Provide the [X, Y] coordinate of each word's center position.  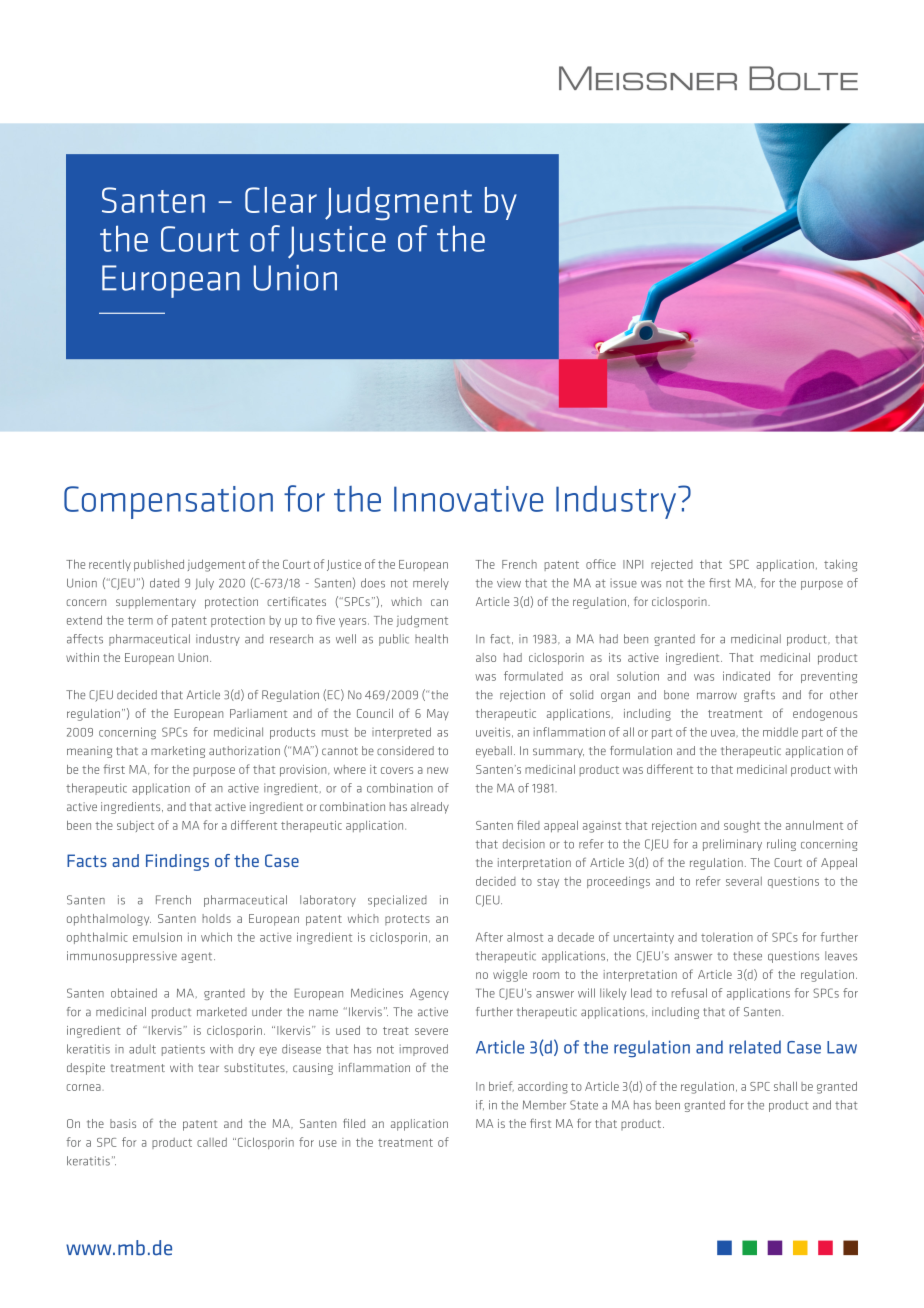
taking [840, 565]
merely [431, 584]
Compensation [168, 502]
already [430, 808]
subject [135, 826]
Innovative [468, 499]
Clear [281, 200]
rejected [672, 565]
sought [742, 827]
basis [123, 1123]
